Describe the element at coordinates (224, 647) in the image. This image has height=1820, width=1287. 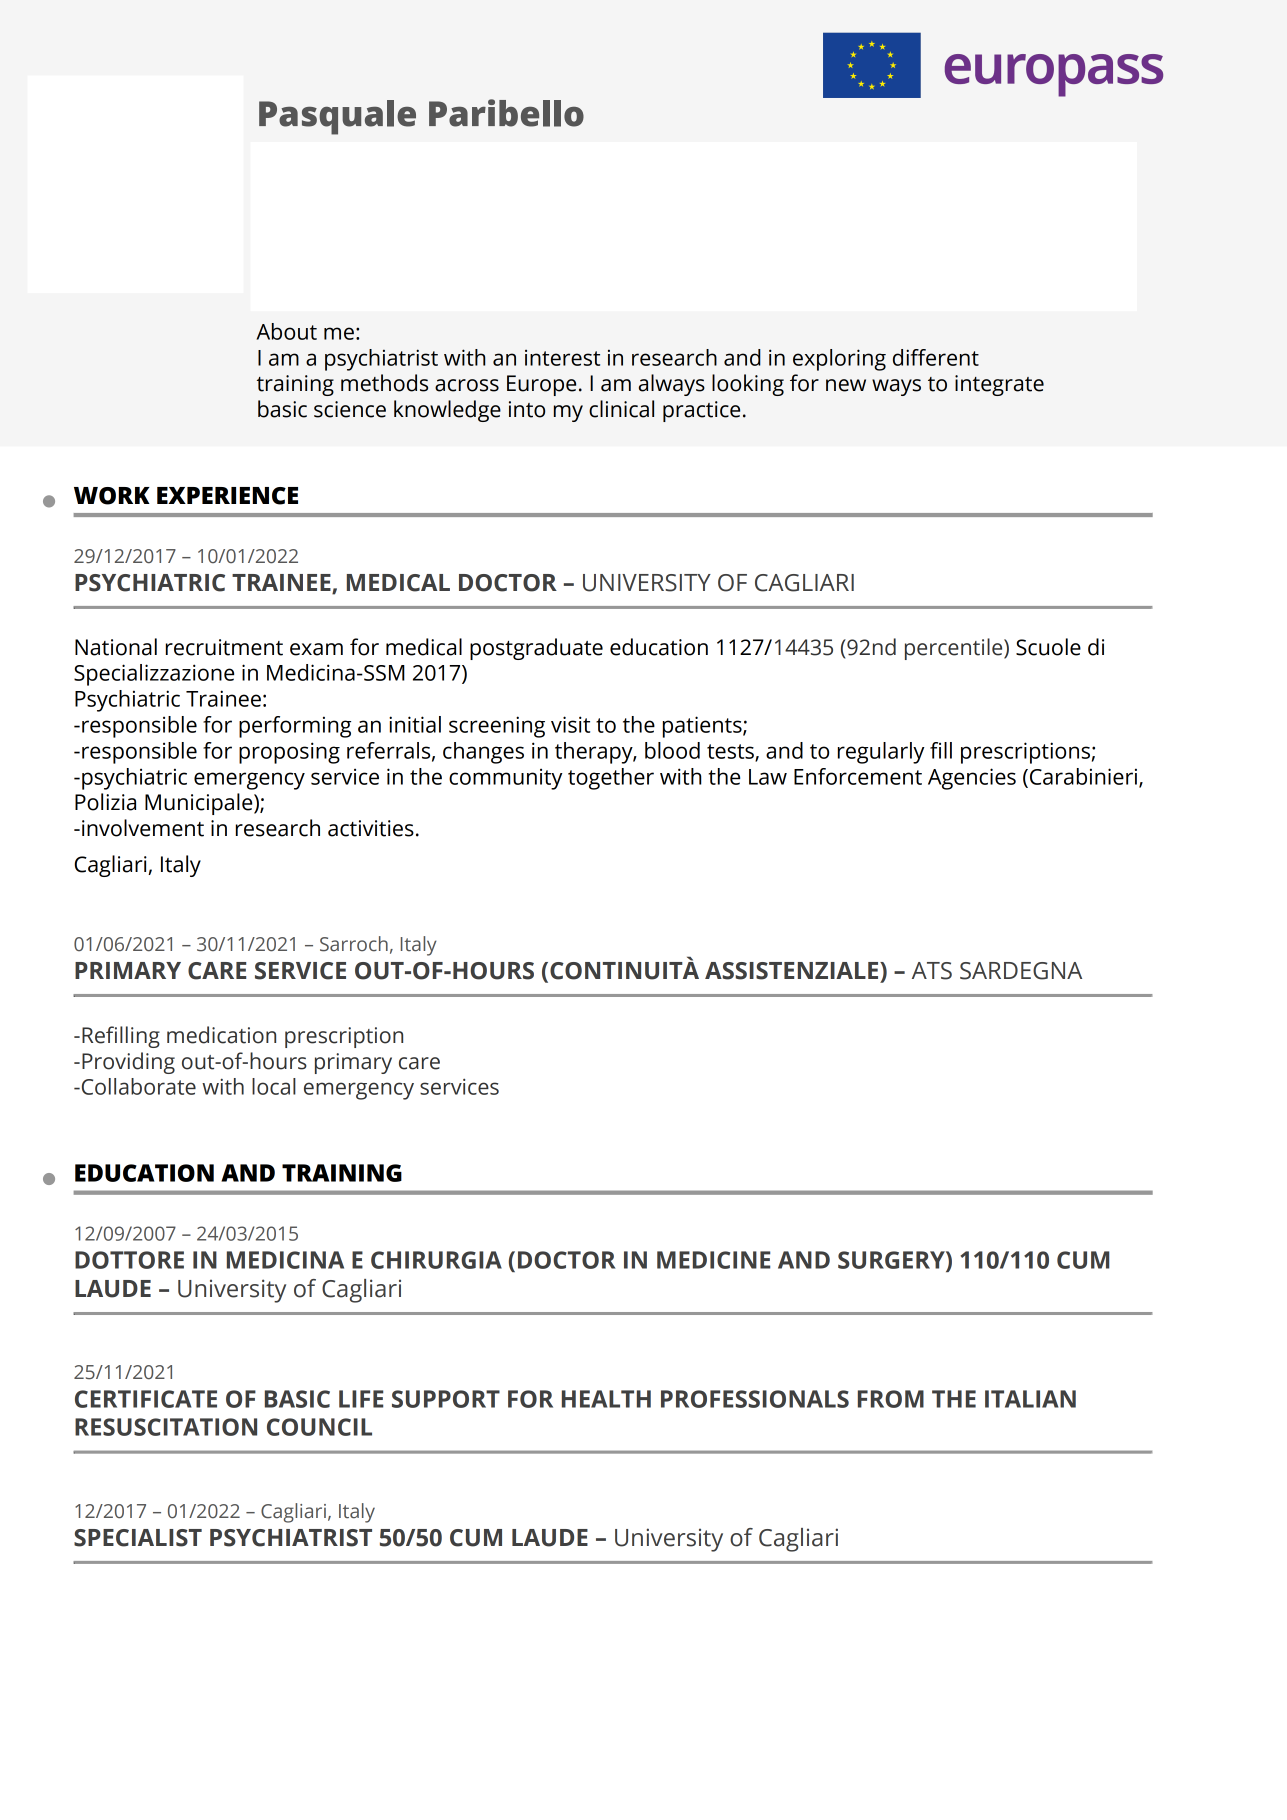
I see `recruitment` at that location.
